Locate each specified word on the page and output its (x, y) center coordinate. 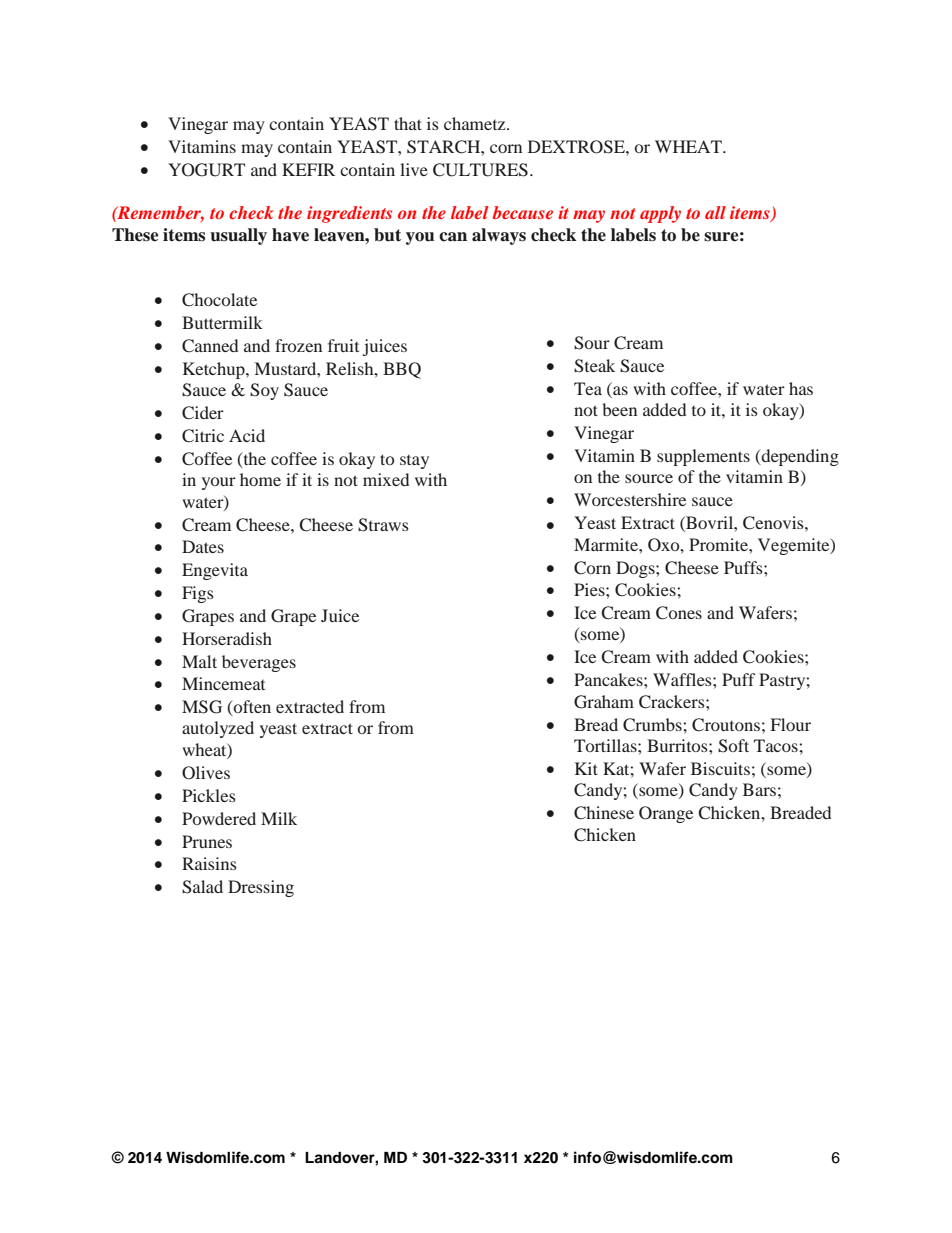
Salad (202, 887)
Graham (604, 702)
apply (660, 214)
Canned (210, 346)
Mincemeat (223, 683)
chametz (476, 123)
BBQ (402, 370)
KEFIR (308, 169)
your (219, 483)
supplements (703, 457)
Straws (383, 525)
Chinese (604, 813)
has (801, 388)
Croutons (726, 725)
